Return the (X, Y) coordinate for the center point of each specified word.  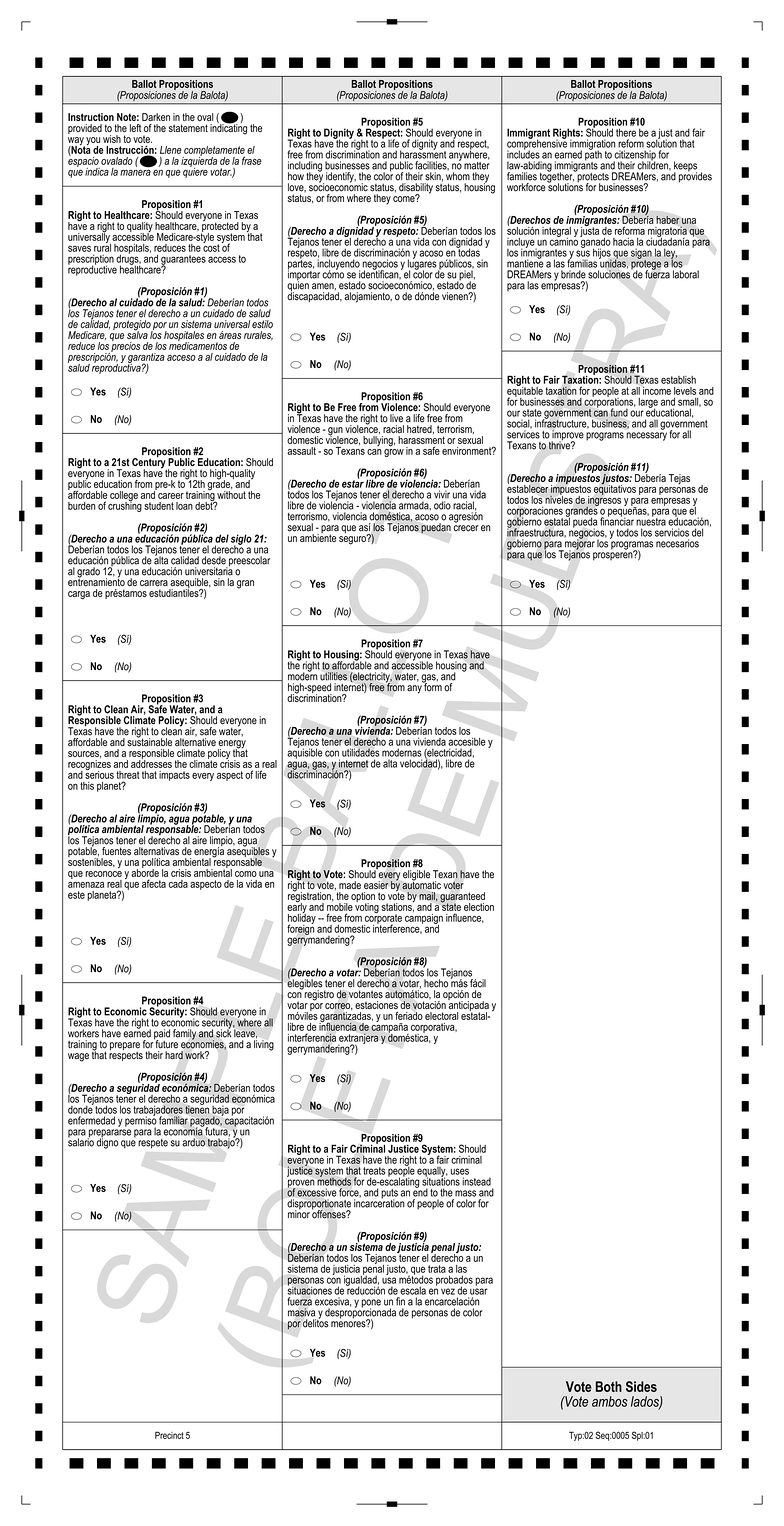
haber (668, 220)
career (171, 496)
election (479, 907)
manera (135, 171)
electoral (442, 1016)
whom (458, 176)
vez (448, 1291)
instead (476, 1181)
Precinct (169, 1435)
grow (394, 453)
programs (605, 436)
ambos (610, 1401)
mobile (340, 907)
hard (174, 1055)
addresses (151, 763)
